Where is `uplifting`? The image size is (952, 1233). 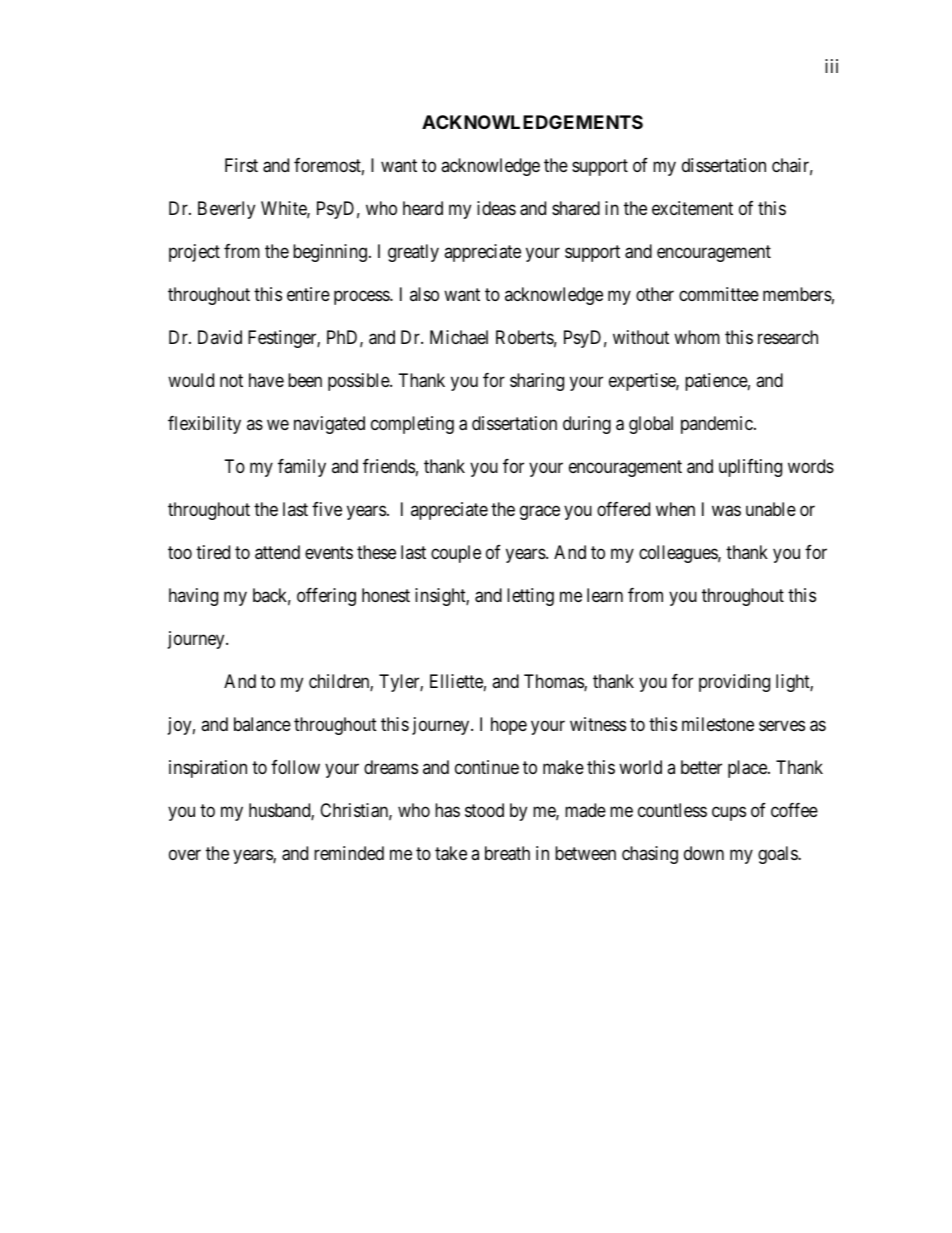 uplifting is located at coordinates (750, 468).
